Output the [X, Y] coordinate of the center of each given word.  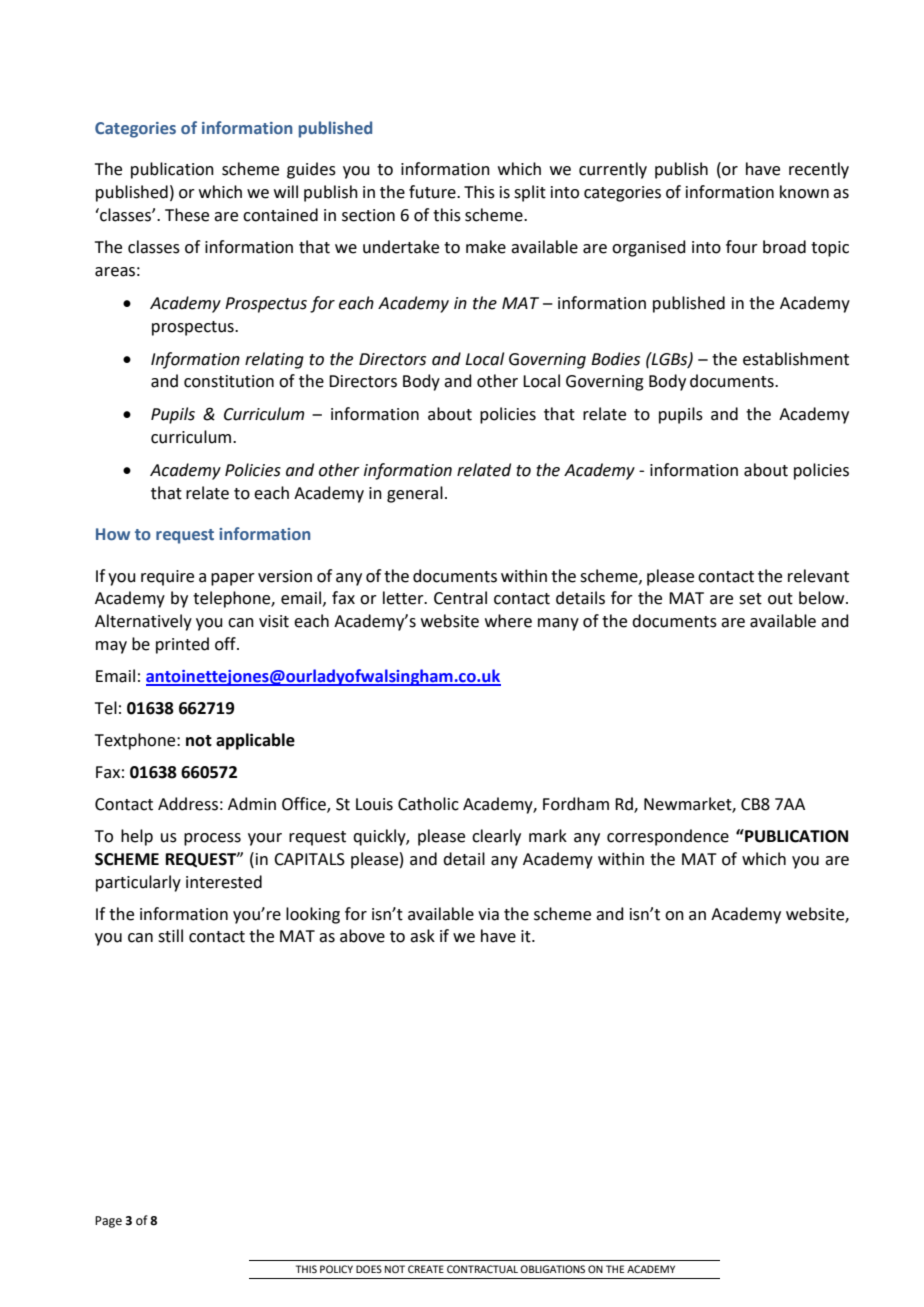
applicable [255, 741]
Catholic [428, 804]
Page [108, 1222]
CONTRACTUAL [482, 1269]
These [187, 215]
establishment [796, 359]
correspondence [668, 837]
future [433, 192]
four [742, 247]
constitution [229, 381]
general [415, 494]
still [170, 936]
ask [422, 936]
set [750, 599]
